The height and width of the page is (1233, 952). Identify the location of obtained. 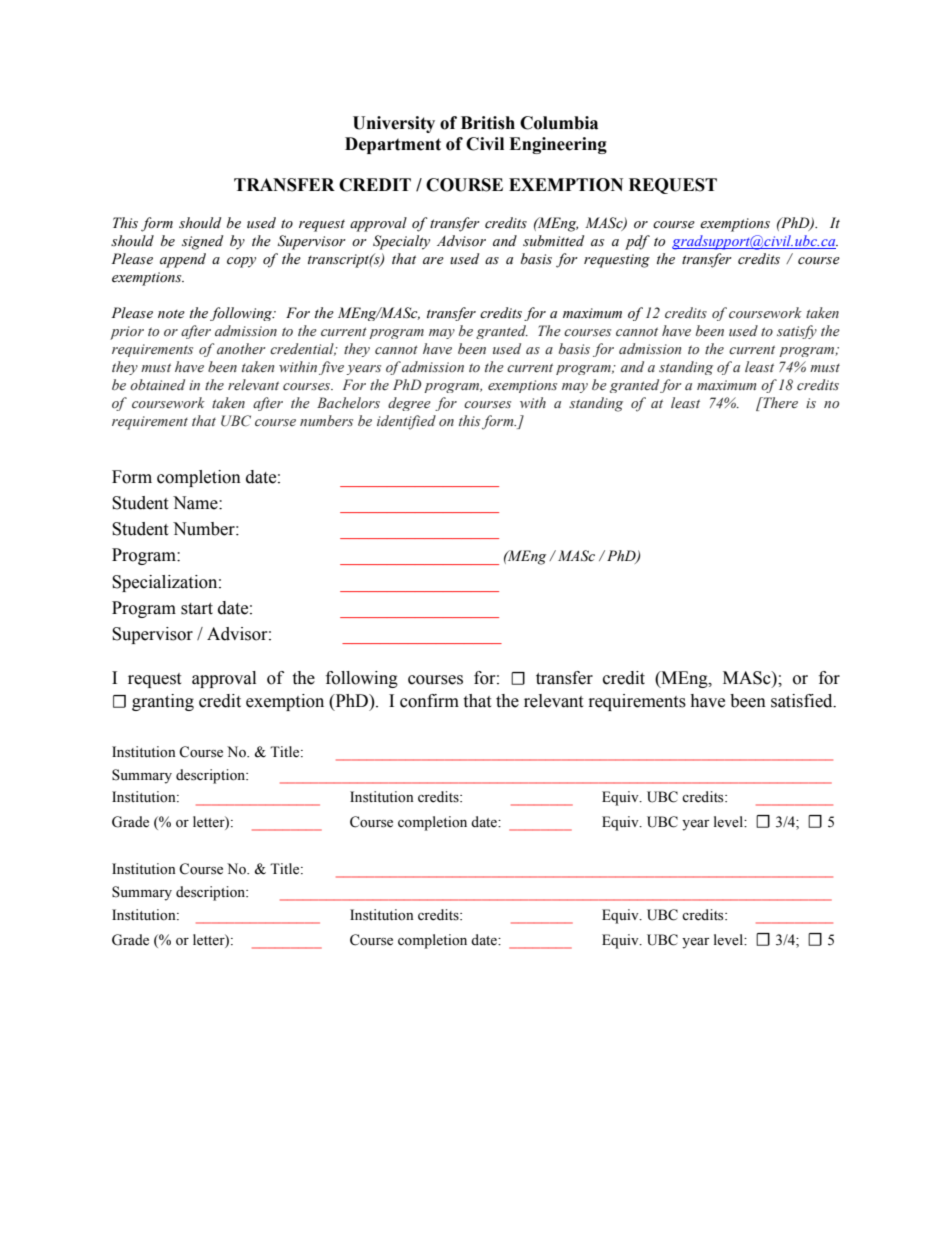
(157, 384).
